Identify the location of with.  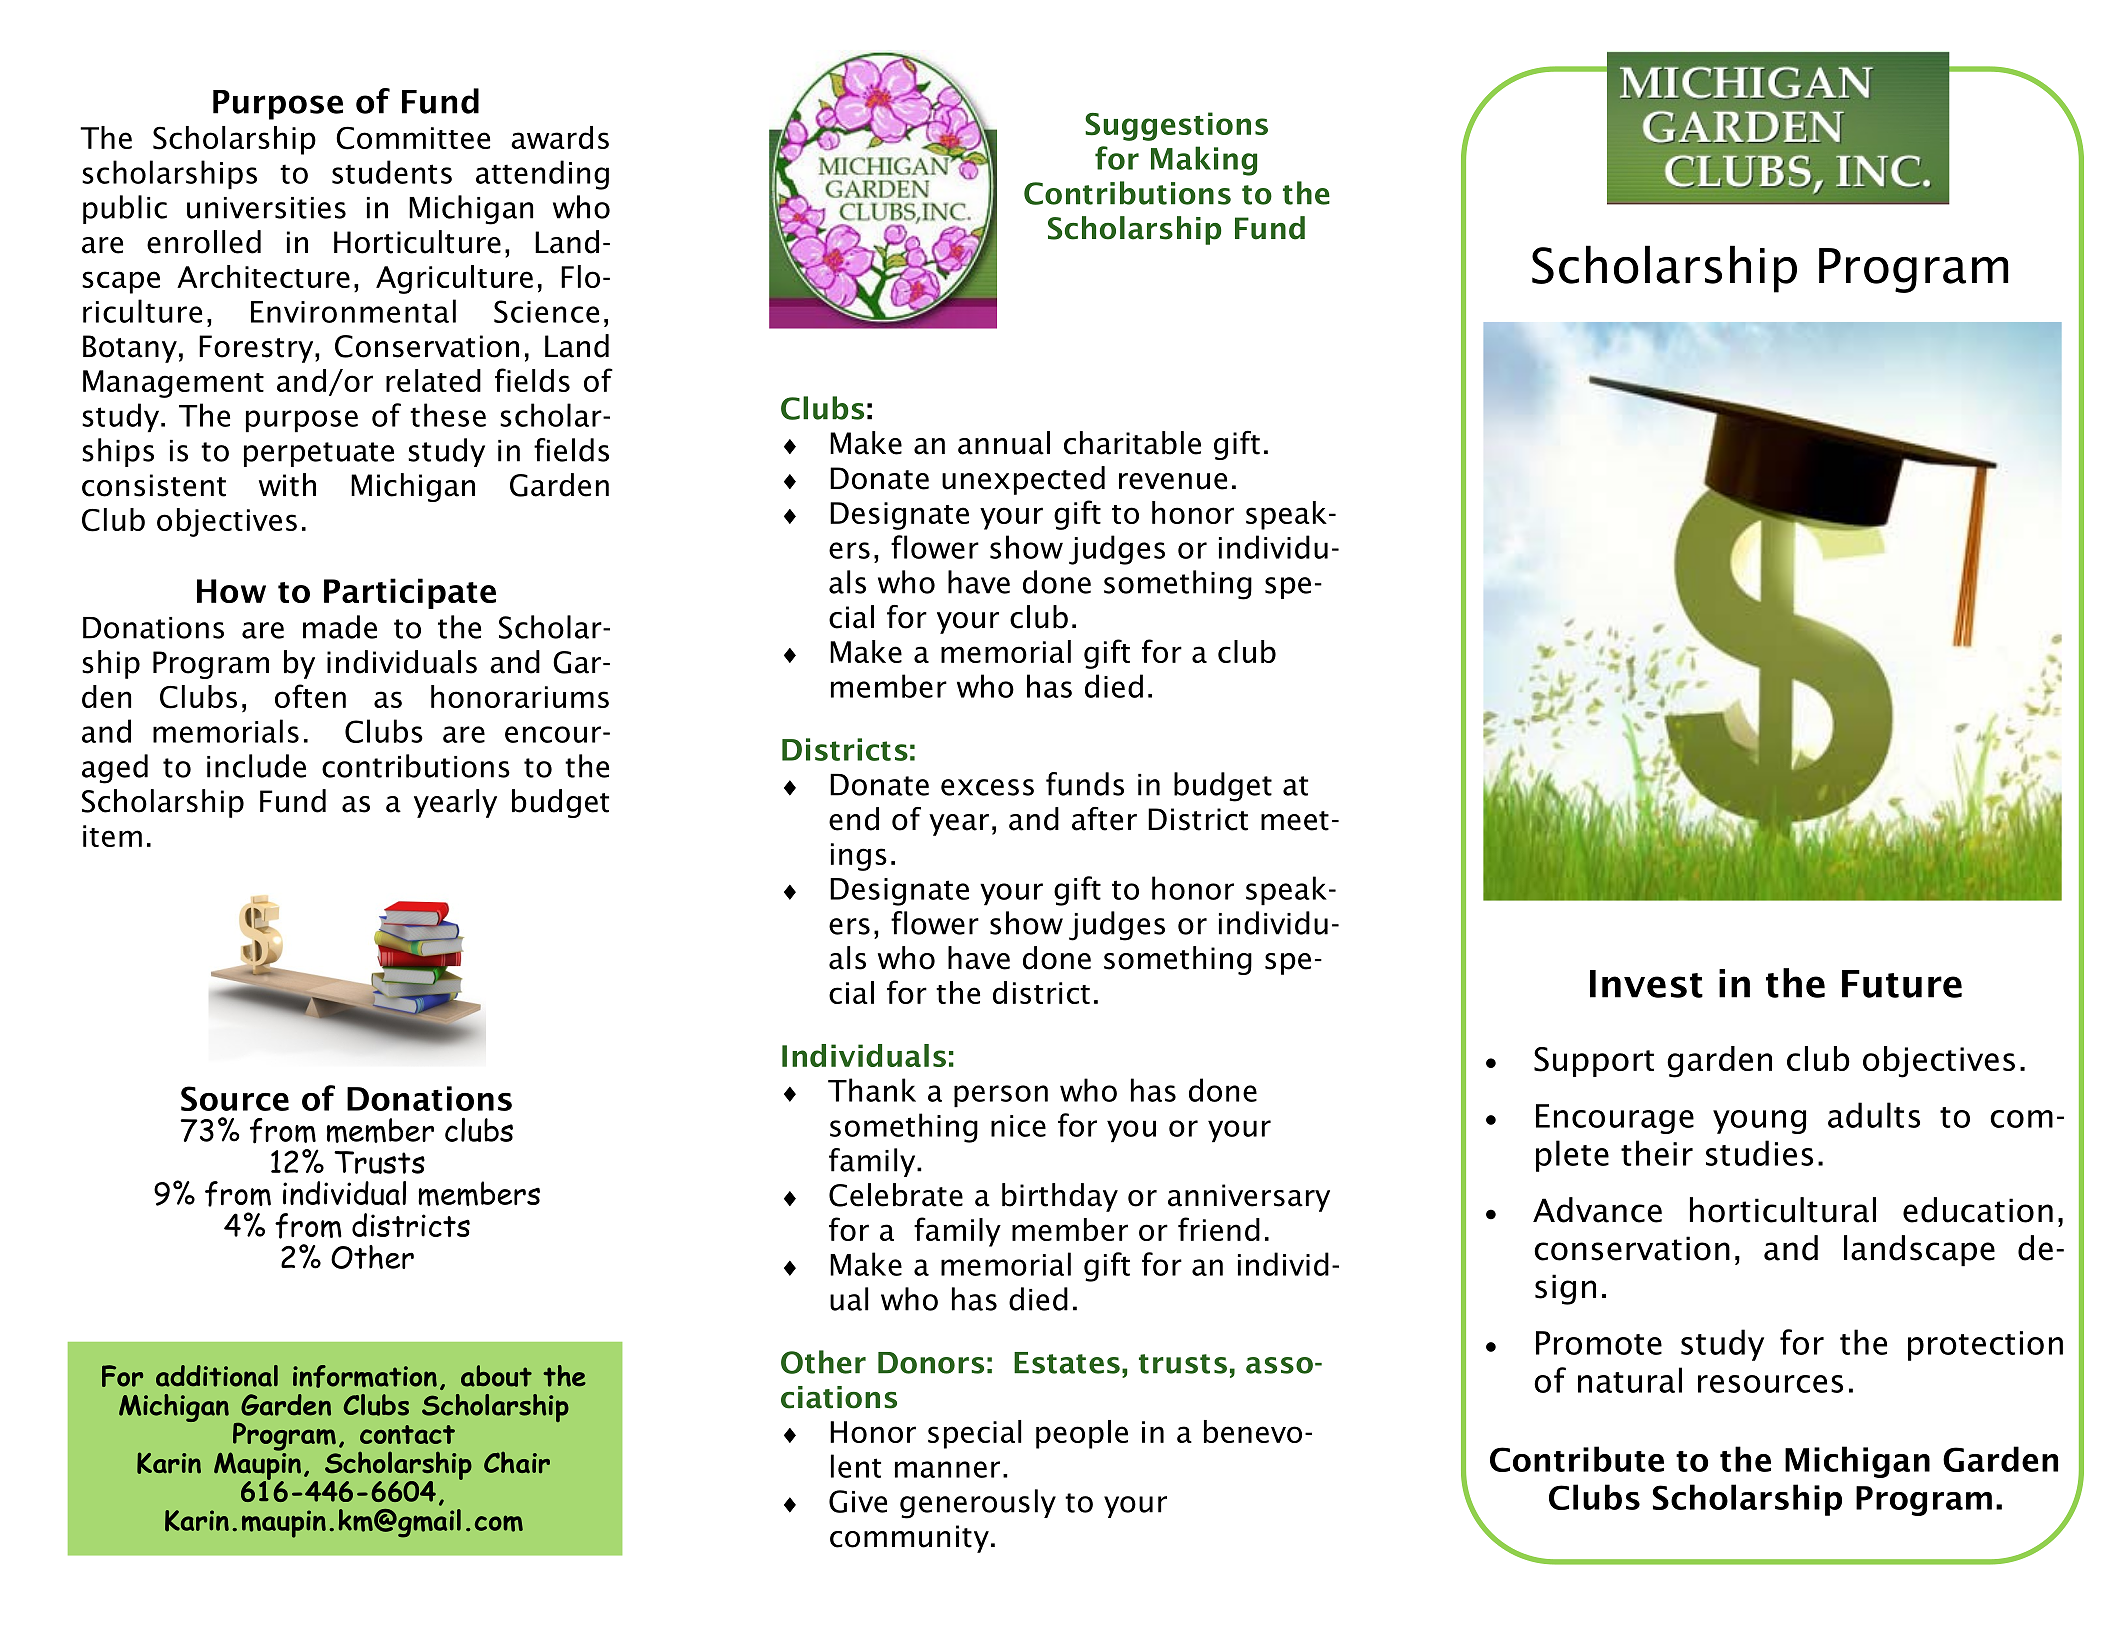
(287, 485).
